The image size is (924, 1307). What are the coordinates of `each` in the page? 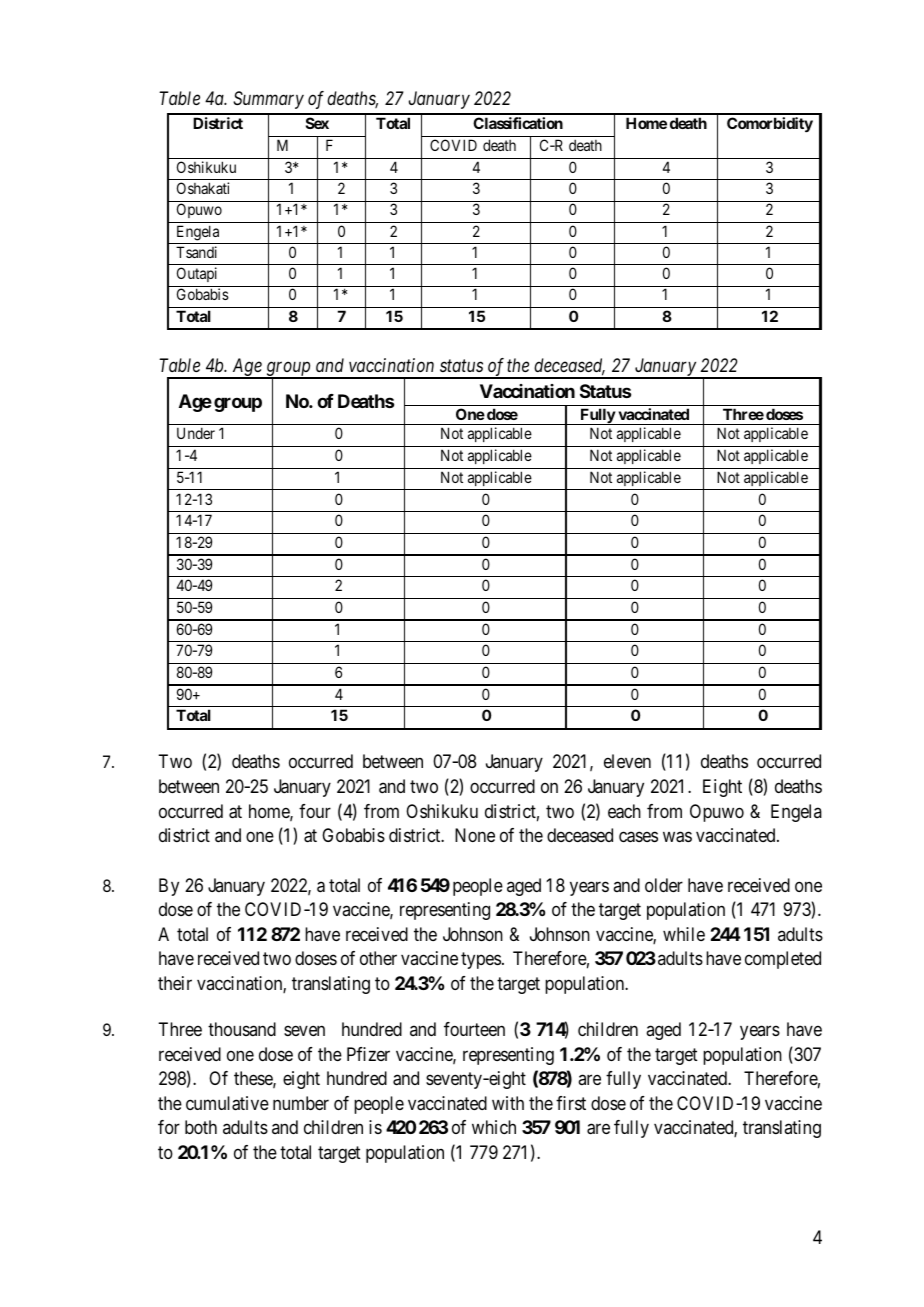 It's located at (624, 811).
